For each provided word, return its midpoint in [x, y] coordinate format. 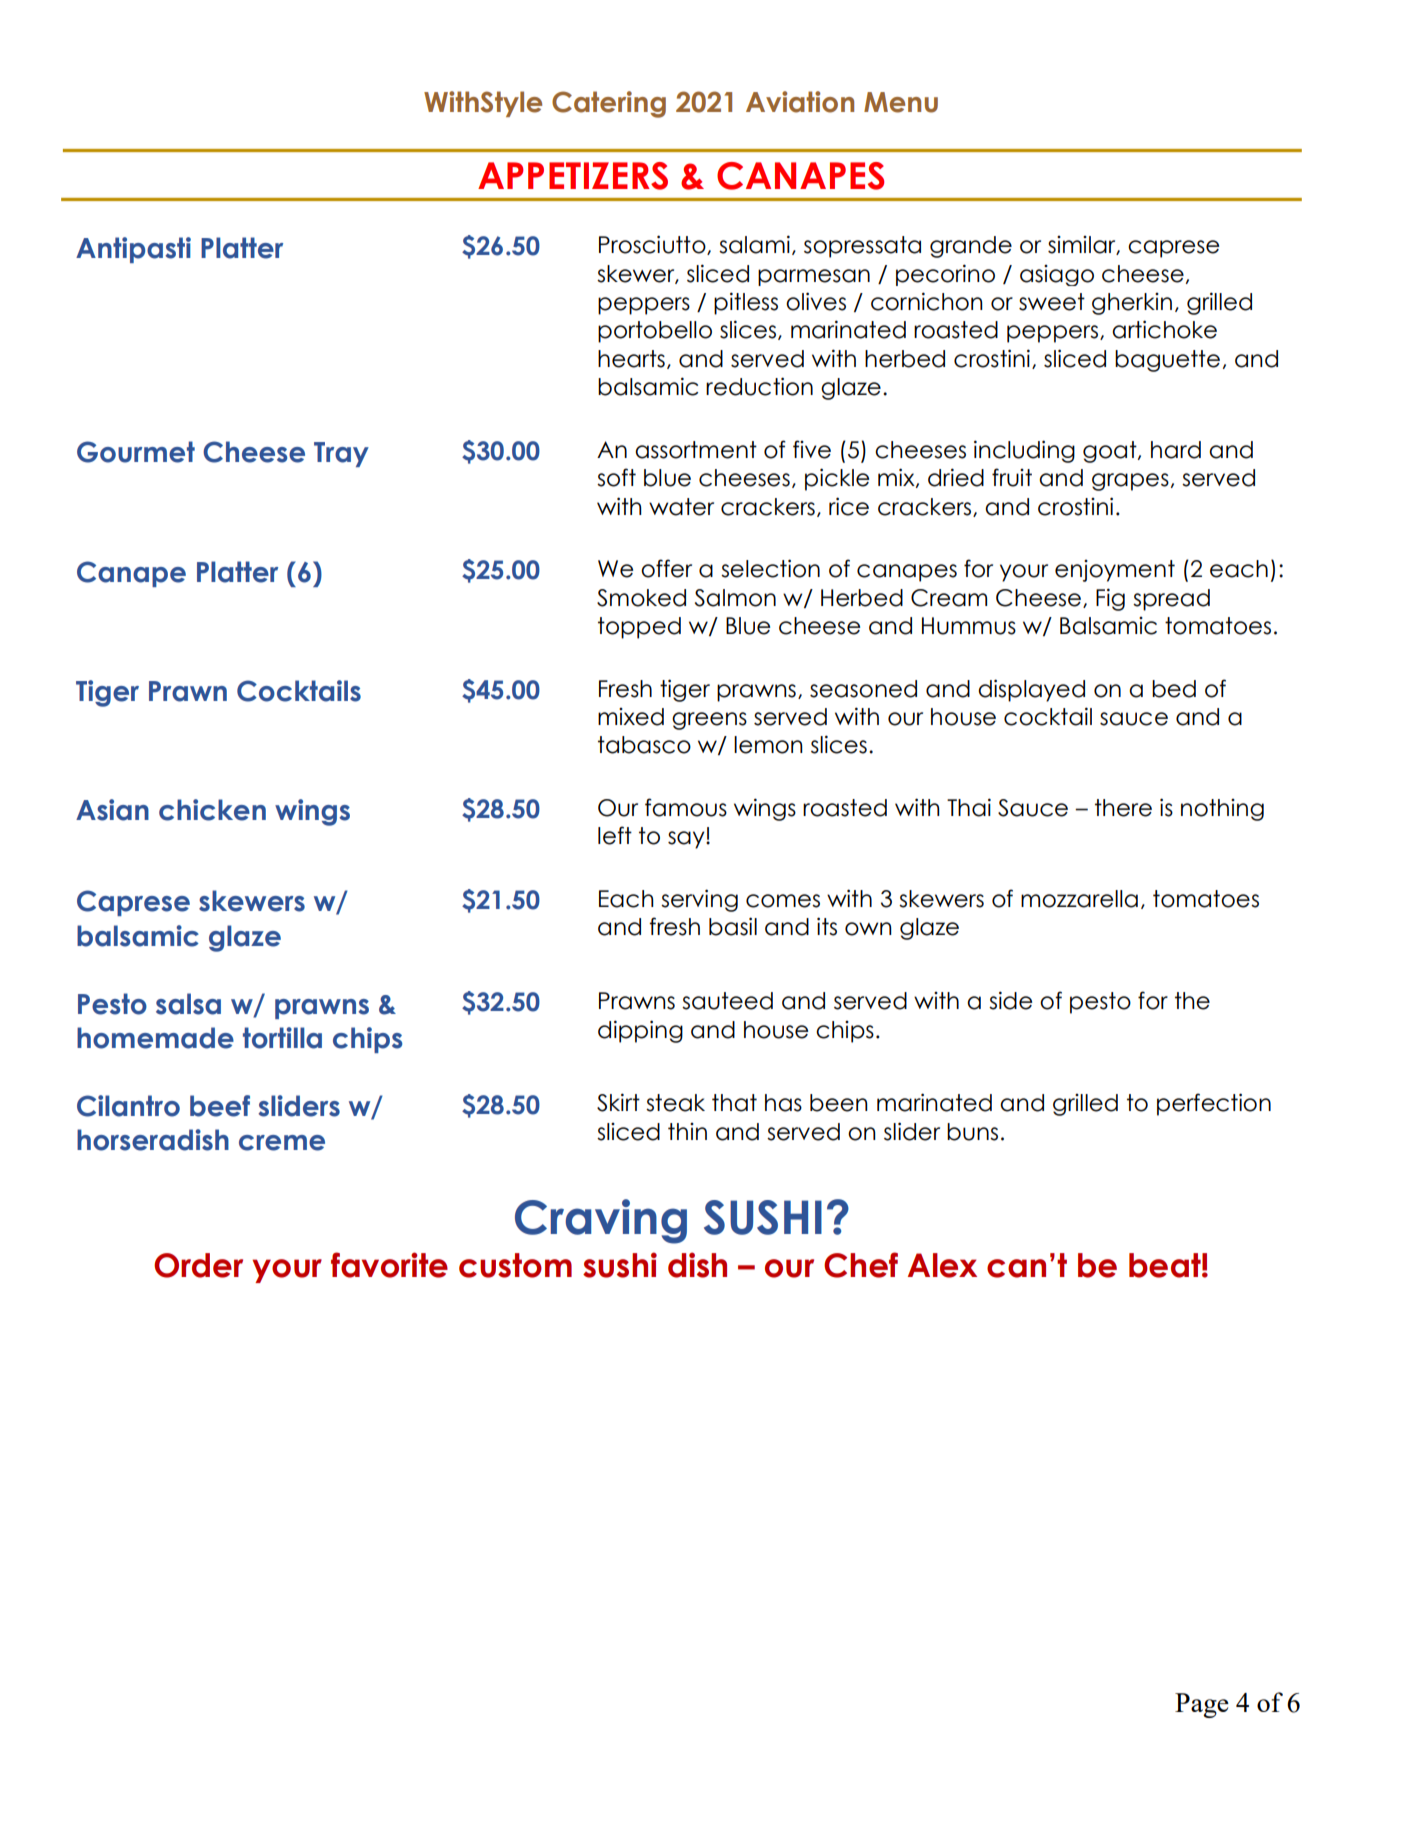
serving [699, 900]
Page [1202, 1705]
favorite [389, 1265]
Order [198, 1265]
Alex [942, 1265]
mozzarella [1079, 899]
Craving [601, 1221]
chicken [212, 810]
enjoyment [1115, 571]
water [681, 507]
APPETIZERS [573, 176]
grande [971, 247]
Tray [341, 454]
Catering [609, 104]
